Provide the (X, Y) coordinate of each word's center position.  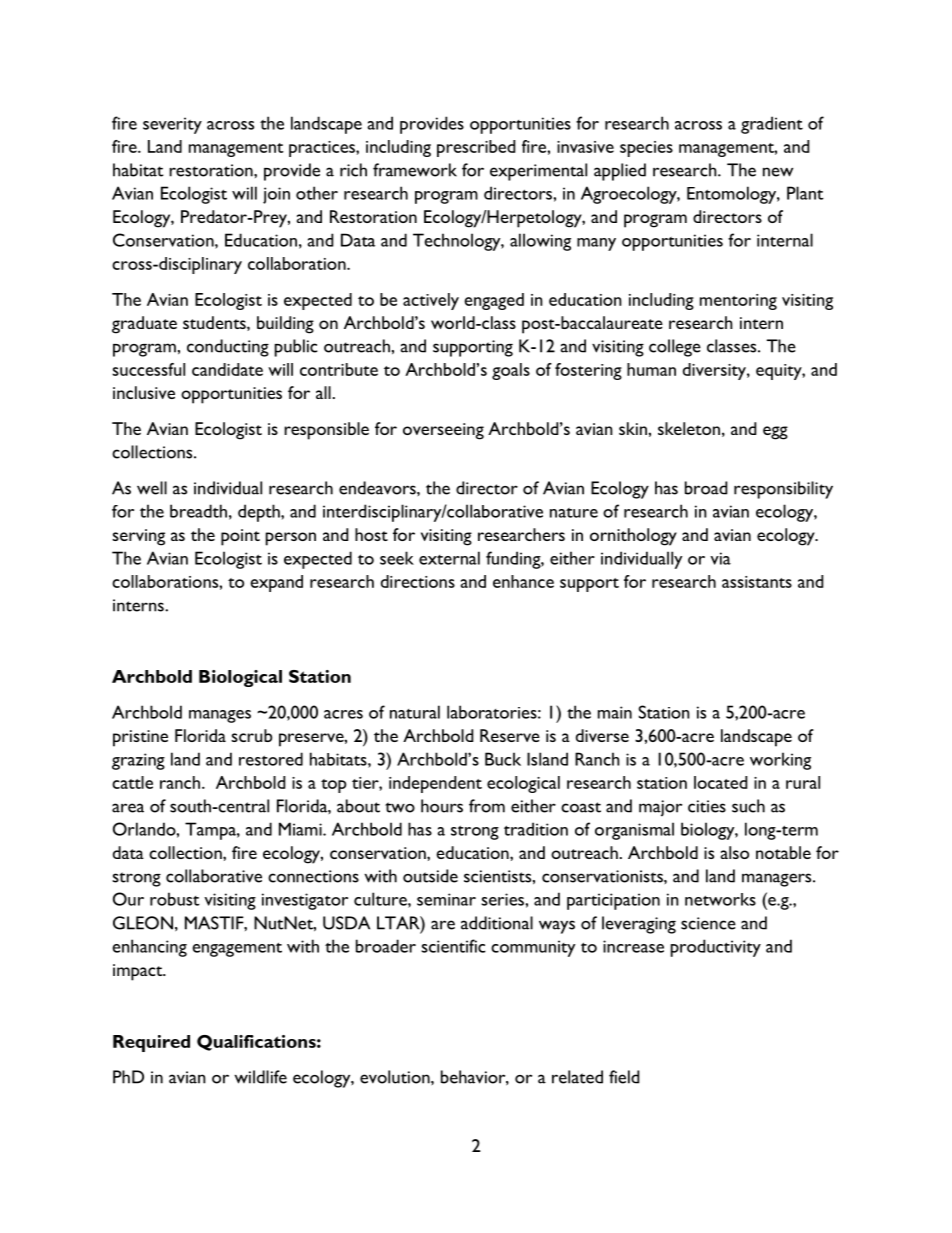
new (778, 172)
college (675, 348)
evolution (396, 1077)
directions (418, 581)
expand (276, 583)
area (128, 808)
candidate (227, 369)
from (487, 806)
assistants (757, 582)
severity (172, 125)
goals (511, 371)
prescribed (476, 148)
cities (707, 806)
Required (151, 1043)
